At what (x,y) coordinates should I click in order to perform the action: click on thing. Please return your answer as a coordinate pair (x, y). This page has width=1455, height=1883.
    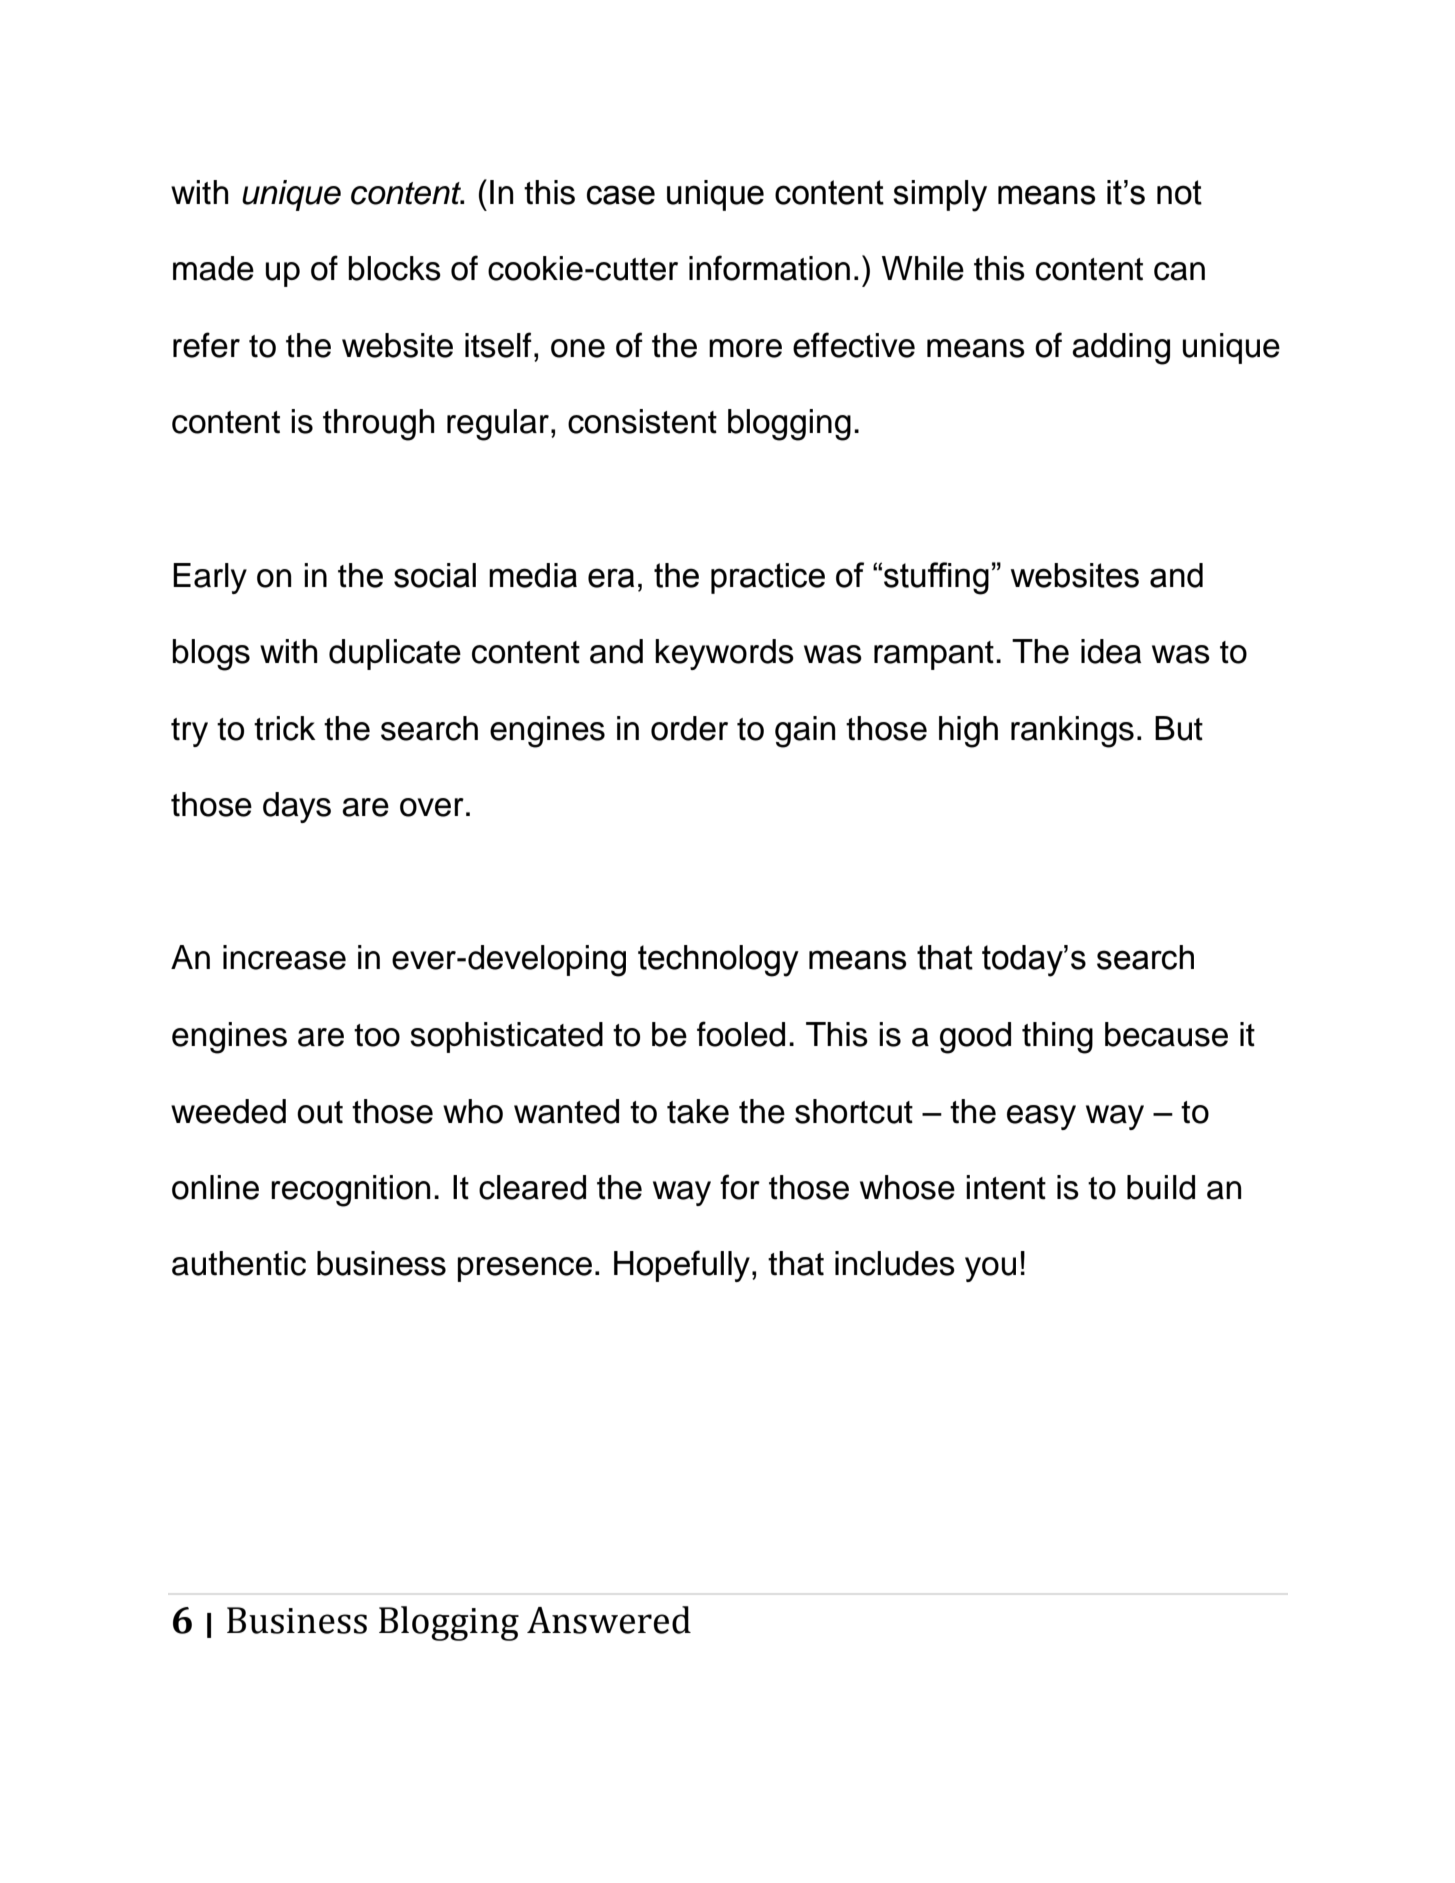
    Looking at the image, I should click on (1057, 1038).
